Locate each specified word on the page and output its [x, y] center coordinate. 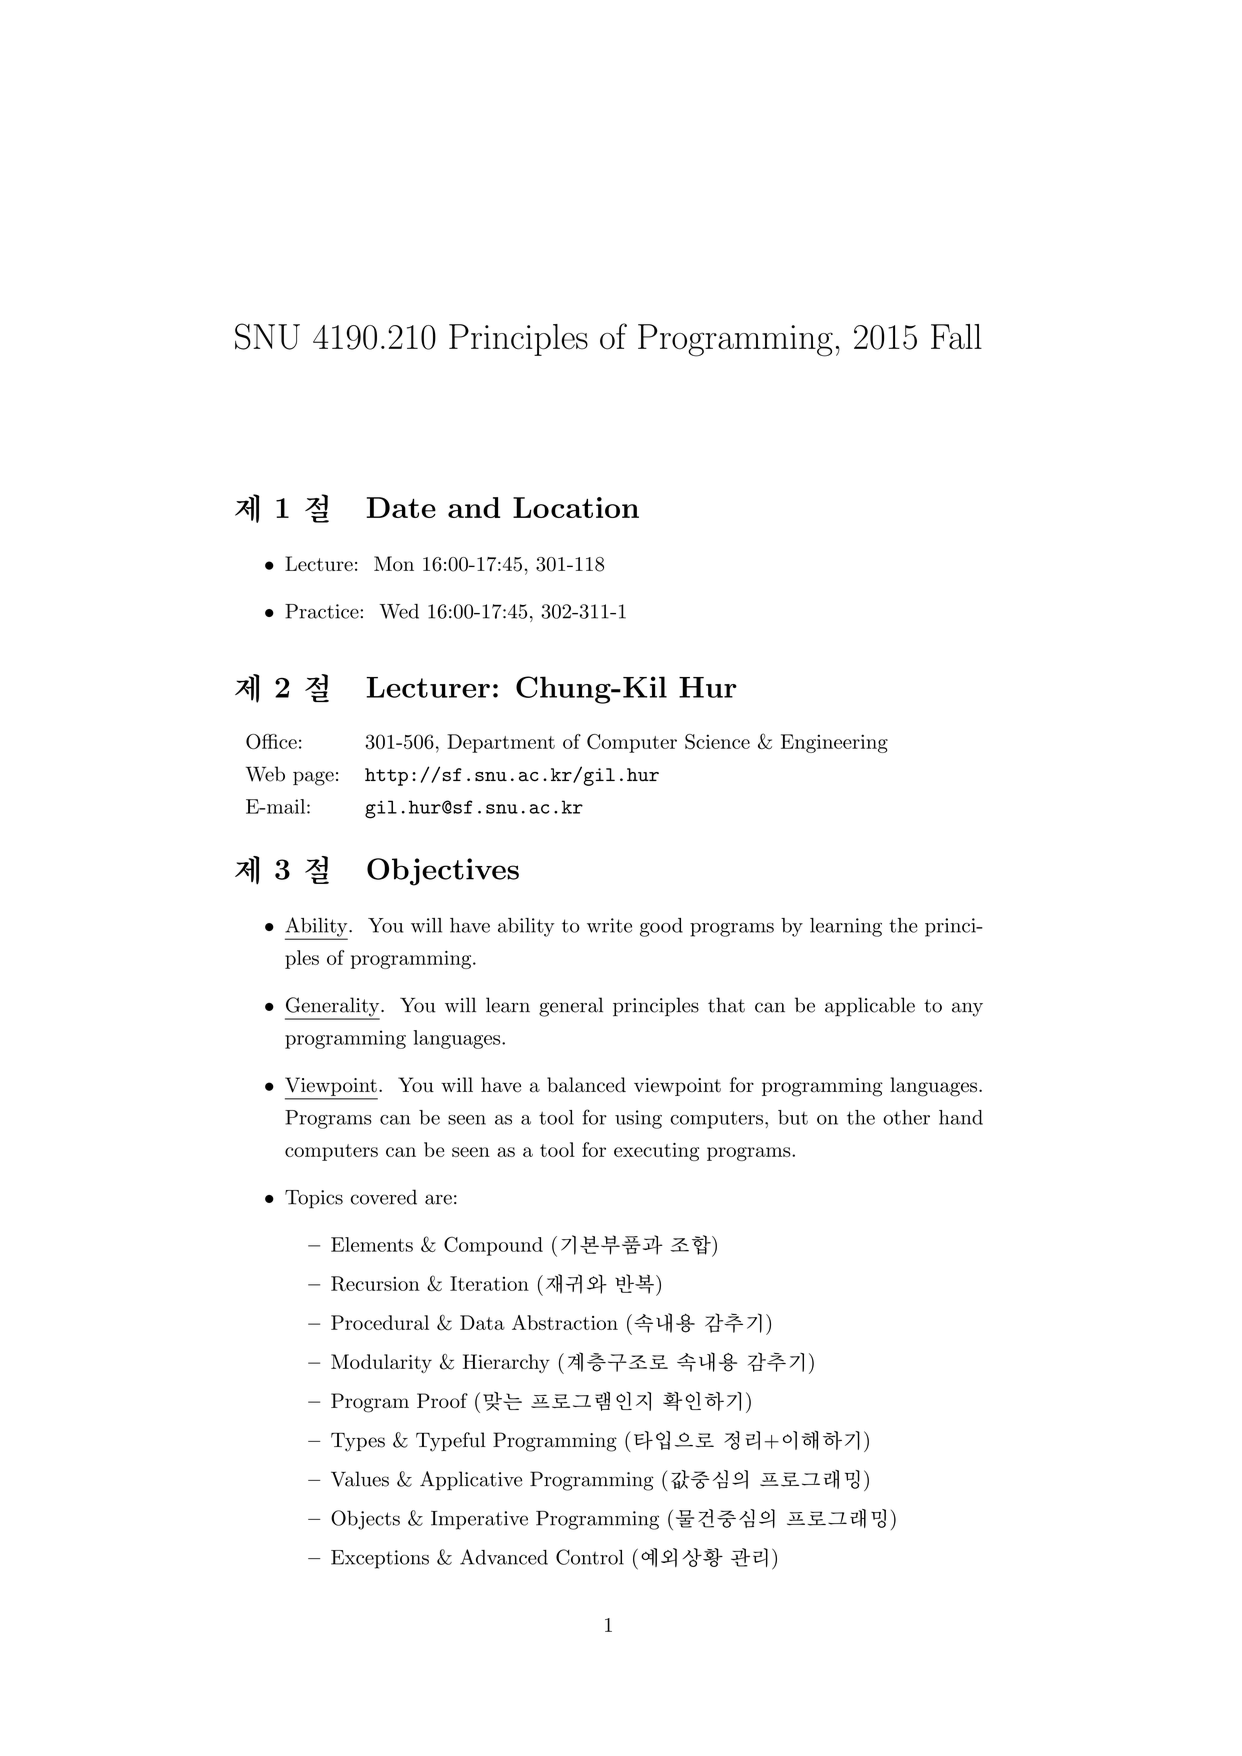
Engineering [834, 743]
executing [656, 1152]
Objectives [443, 872]
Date [401, 507]
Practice [323, 611]
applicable [870, 1007]
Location [576, 507]
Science [717, 742]
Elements [372, 1244]
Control [590, 1557]
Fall [956, 337]
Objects [365, 1520]
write [609, 925]
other [906, 1117]
